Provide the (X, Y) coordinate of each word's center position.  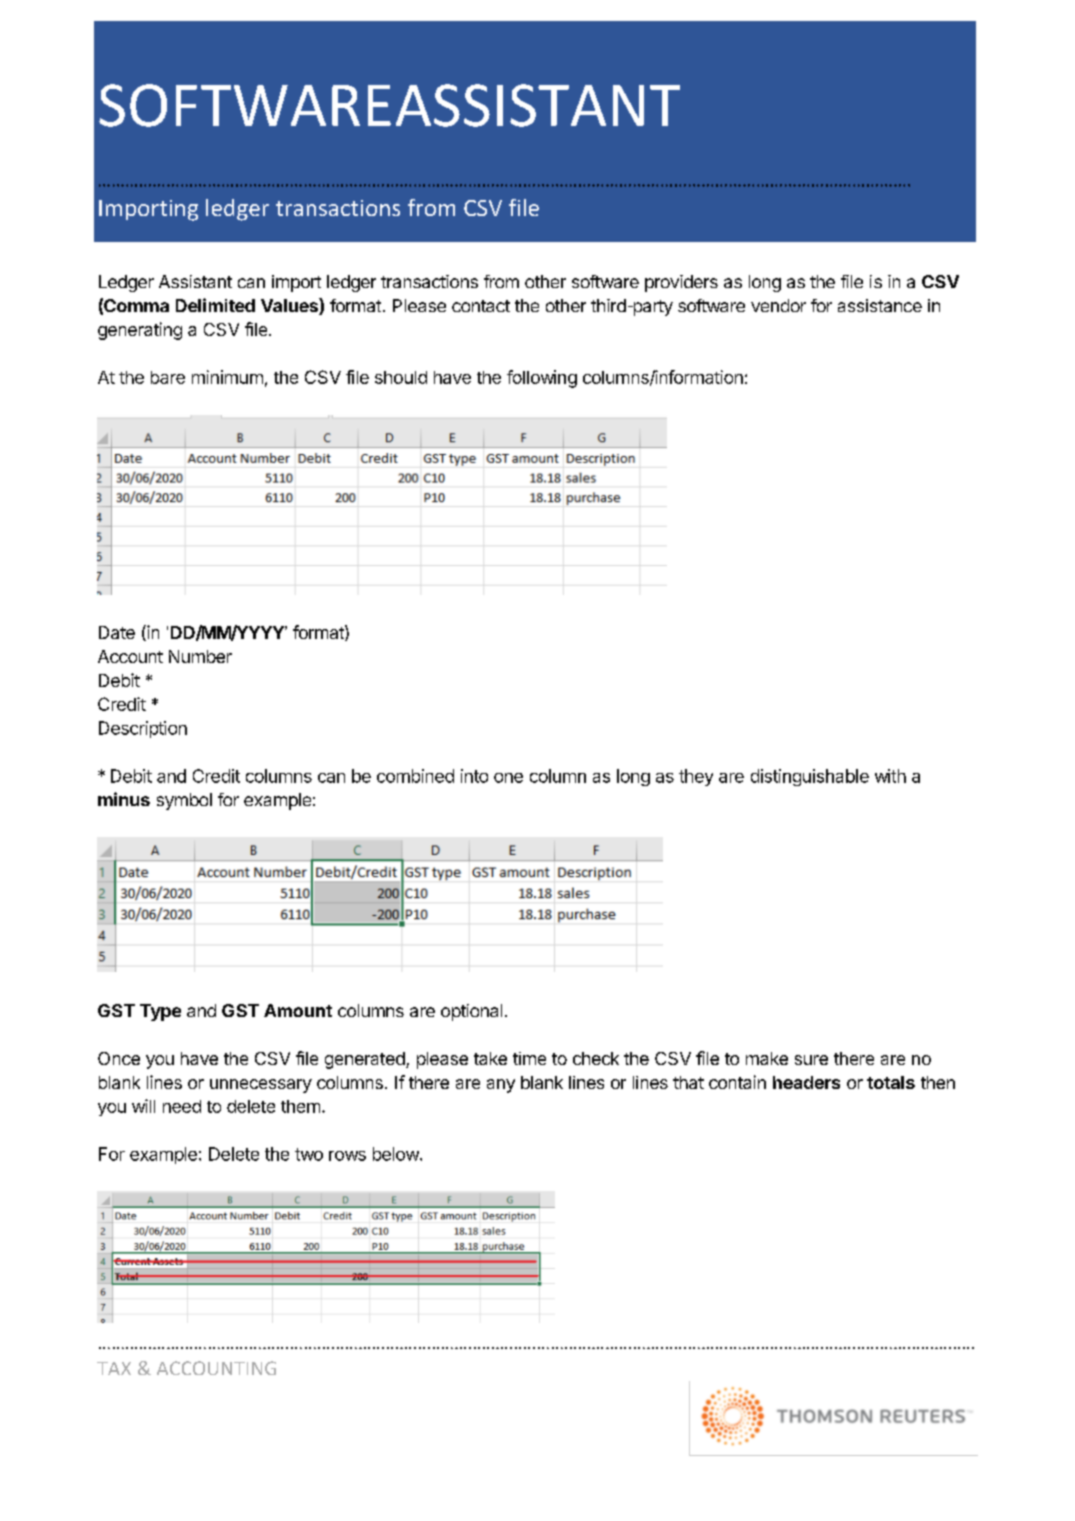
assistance (880, 305)
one (508, 778)
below (396, 1154)
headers (806, 1082)
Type (160, 1012)
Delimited (215, 305)
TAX (114, 1368)
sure (811, 1060)
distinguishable (810, 777)
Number (200, 656)
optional (471, 1012)
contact (481, 306)
